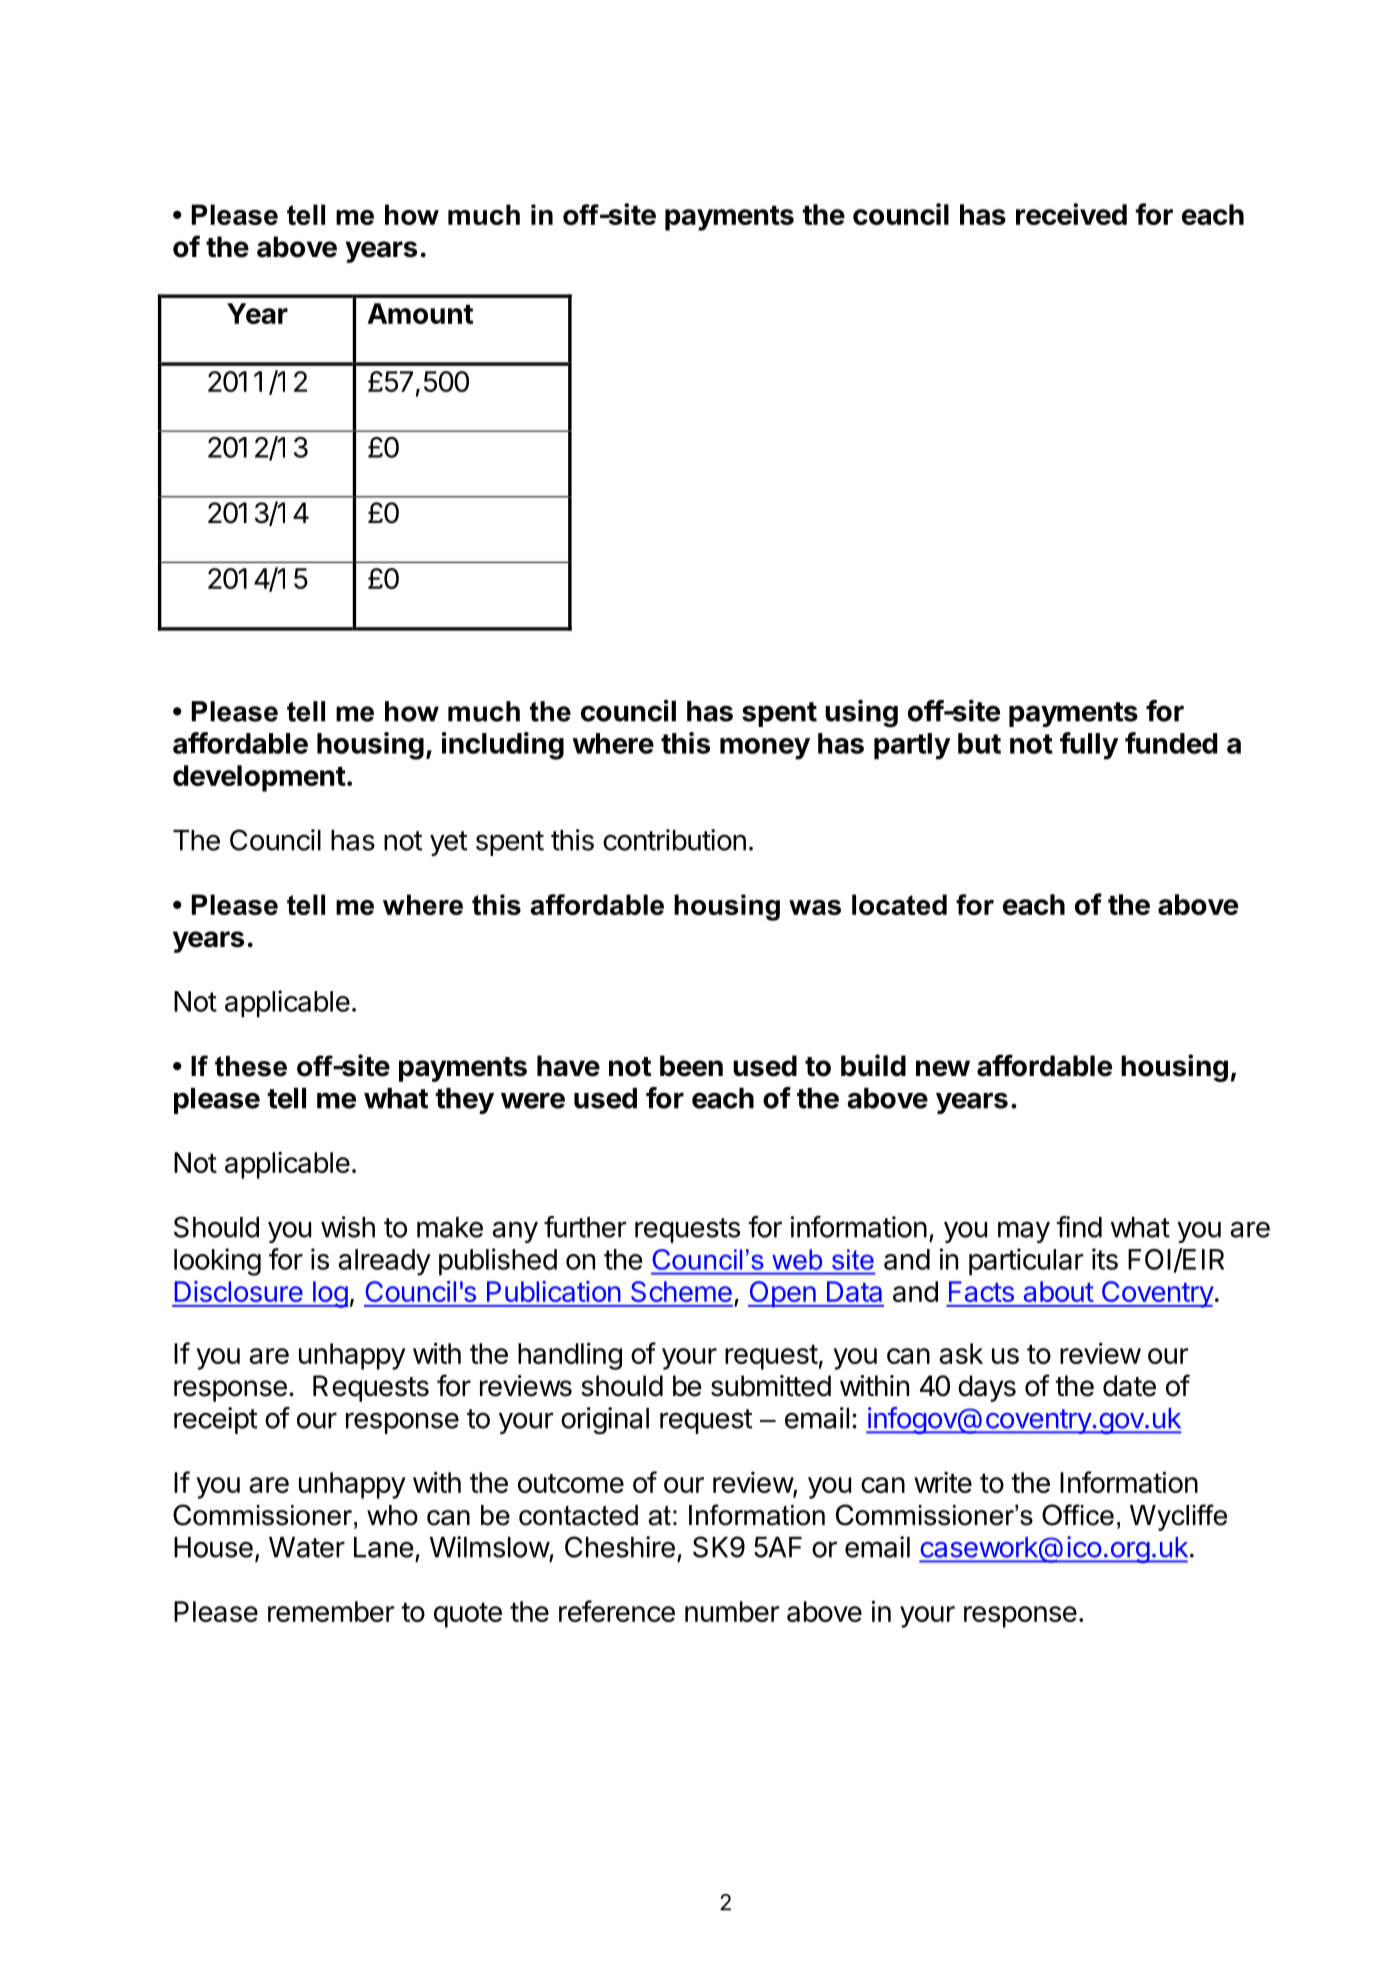 Image resolution: width=1391 pixels, height=1968 pixels. What do you see at coordinates (1071, 214) in the page?
I see `received` at bounding box center [1071, 214].
